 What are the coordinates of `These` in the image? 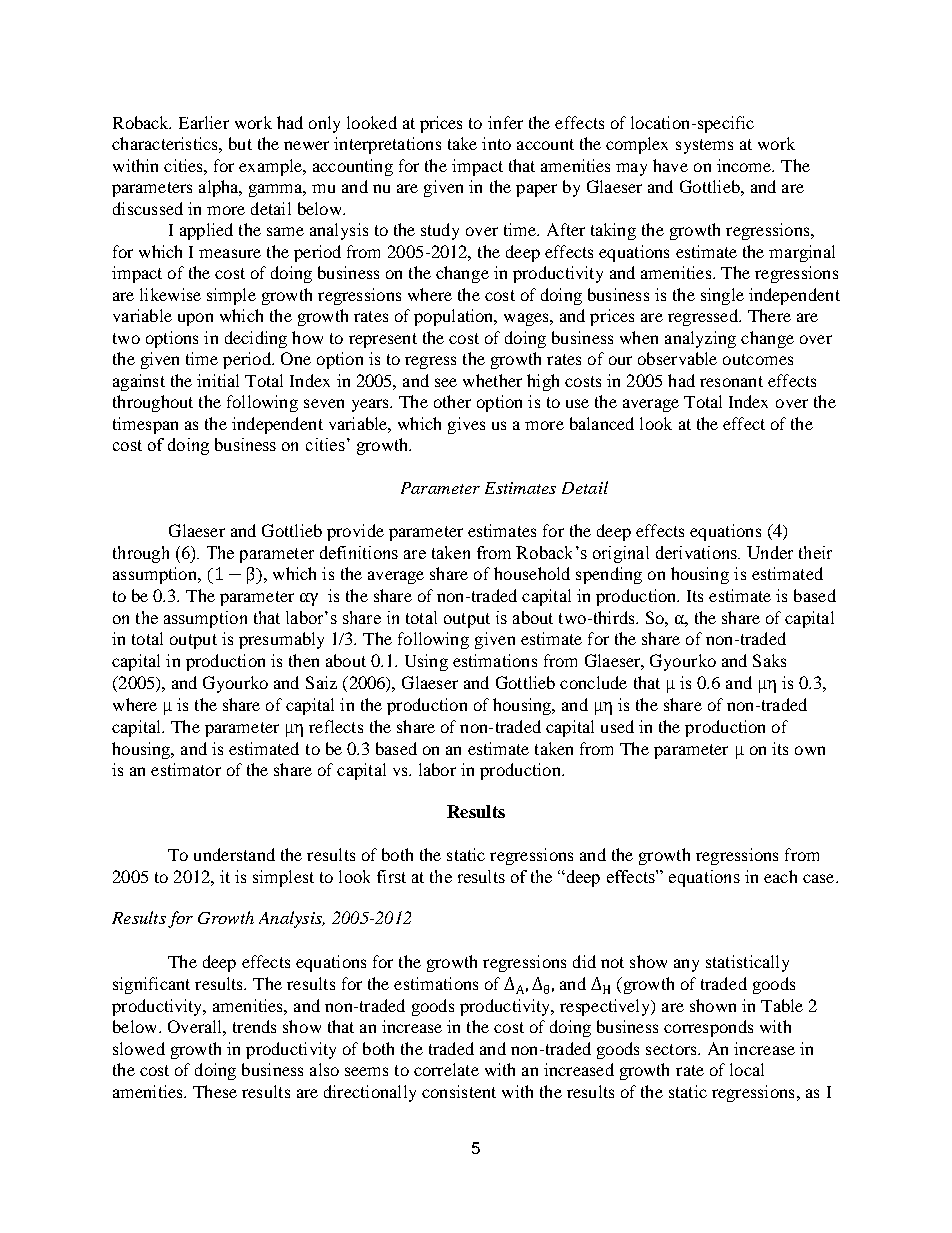 It's located at (215, 1091).
